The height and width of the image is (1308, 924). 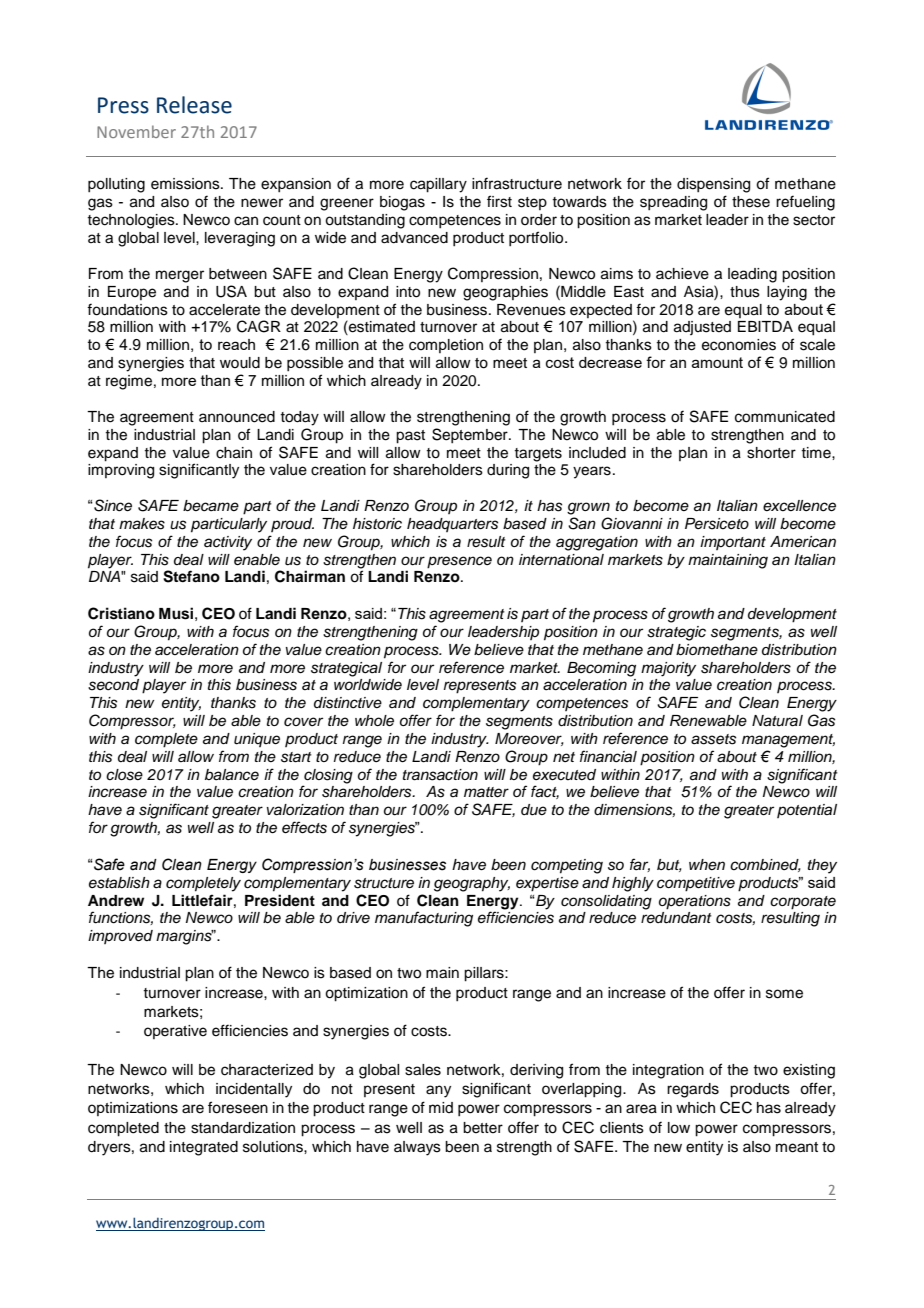 What do you see at coordinates (717, 362) in the image?
I see `amount` at bounding box center [717, 362].
